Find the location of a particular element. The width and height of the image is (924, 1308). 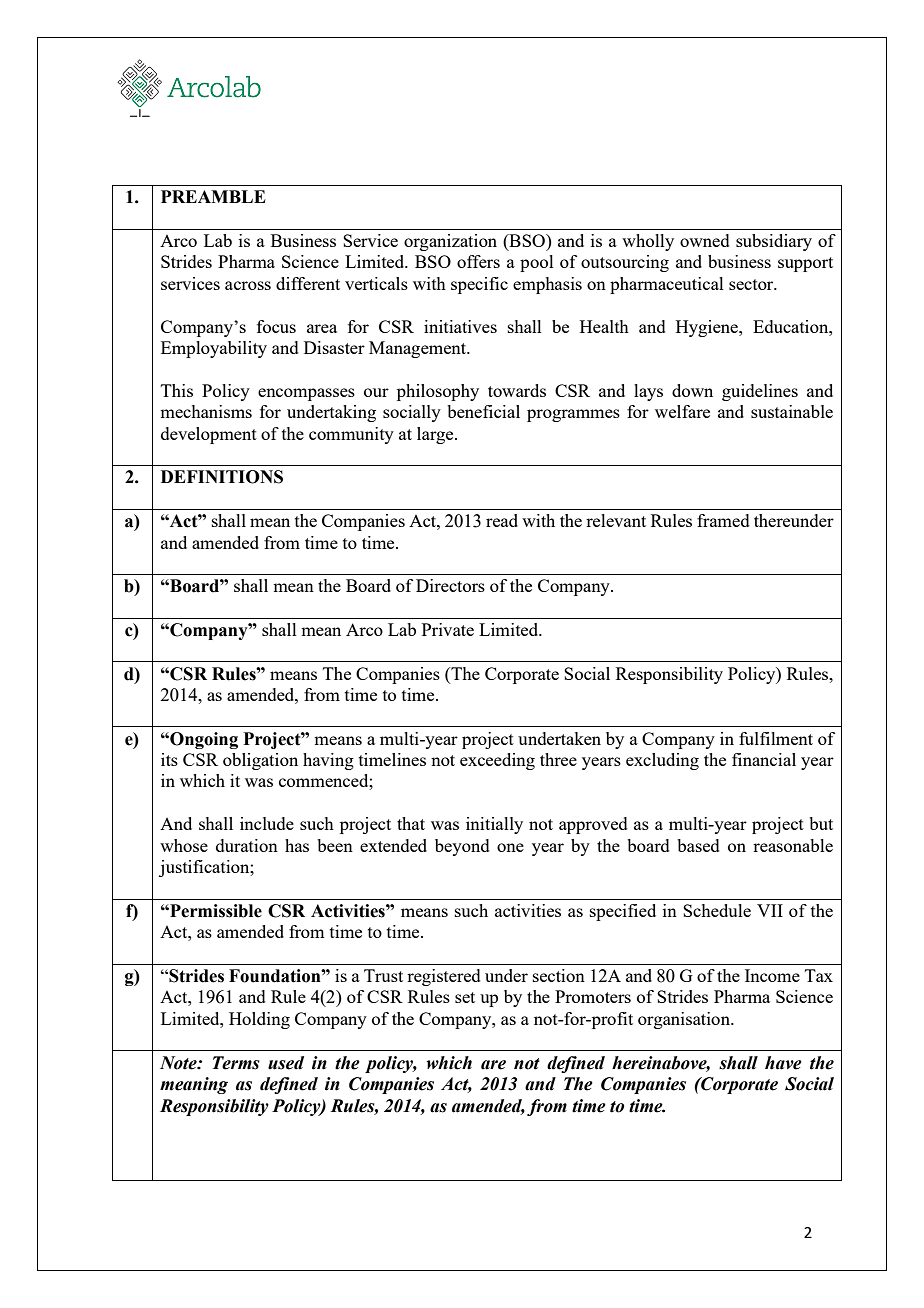

read is located at coordinates (502, 520).
